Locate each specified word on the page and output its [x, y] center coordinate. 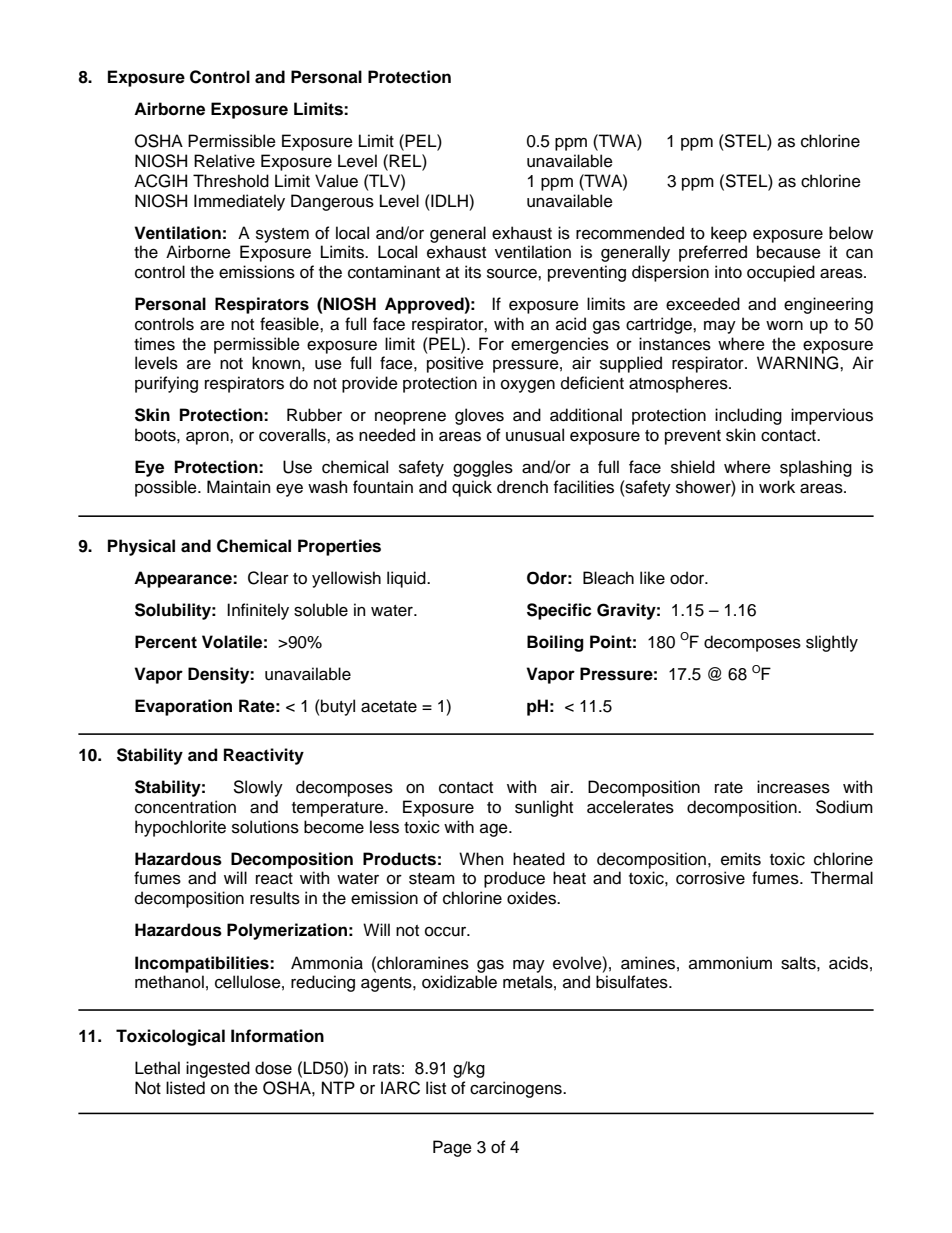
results [275, 898]
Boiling [555, 643]
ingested [218, 1069]
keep [729, 234]
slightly [832, 643]
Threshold [231, 181]
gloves [479, 416]
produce [514, 879]
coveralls [293, 435]
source [513, 273]
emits [741, 859]
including [748, 416]
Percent [166, 642]
